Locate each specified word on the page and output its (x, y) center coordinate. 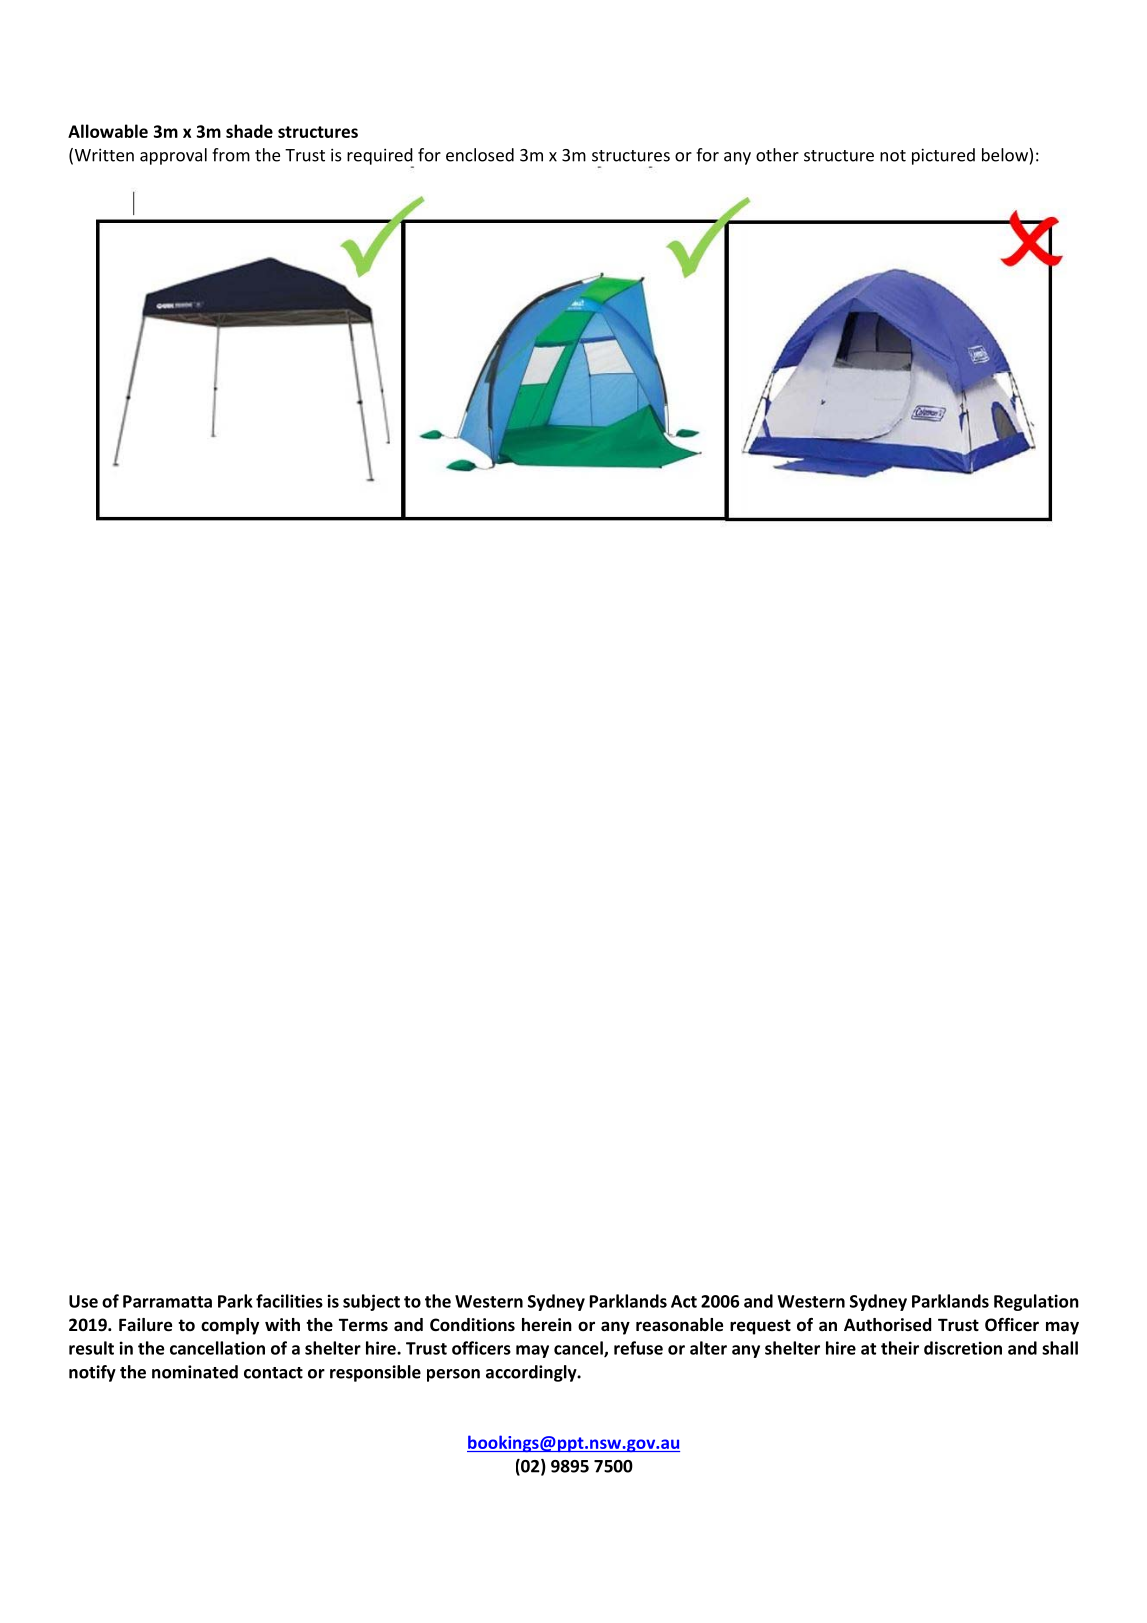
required (380, 157)
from (231, 155)
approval (173, 156)
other (777, 155)
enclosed (480, 155)
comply (230, 1326)
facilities (289, 1301)
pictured (943, 156)
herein (547, 1325)
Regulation (1036, 1302)
